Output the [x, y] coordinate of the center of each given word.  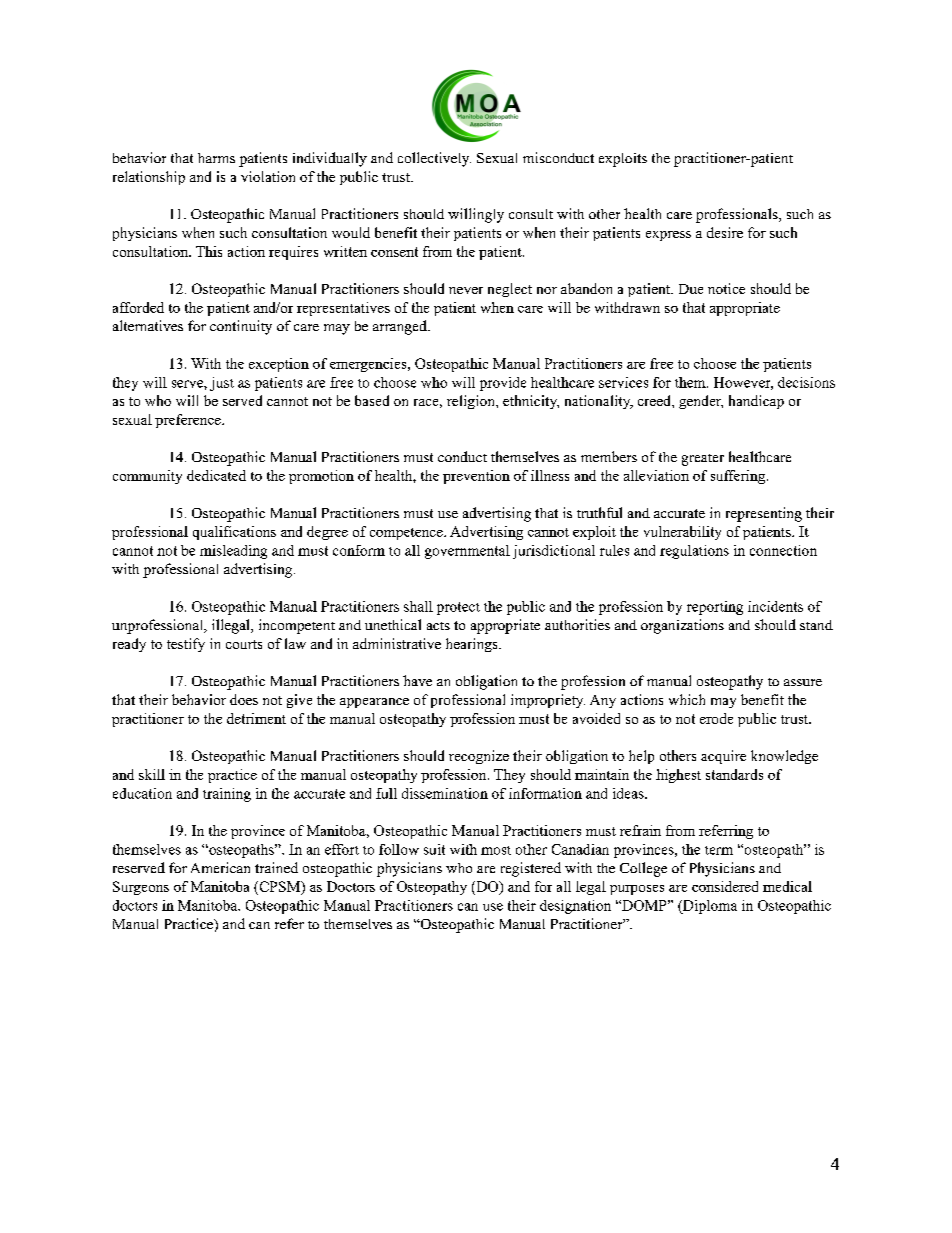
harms [216, 158]
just [222, 384]
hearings [473, 645]
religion [472, 402]
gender [701, 402]
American [220, 867]
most [496, 850]
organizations [682, 626]
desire [725, 232]
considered [725, 886]
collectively [434, 159]
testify [186, 645]
